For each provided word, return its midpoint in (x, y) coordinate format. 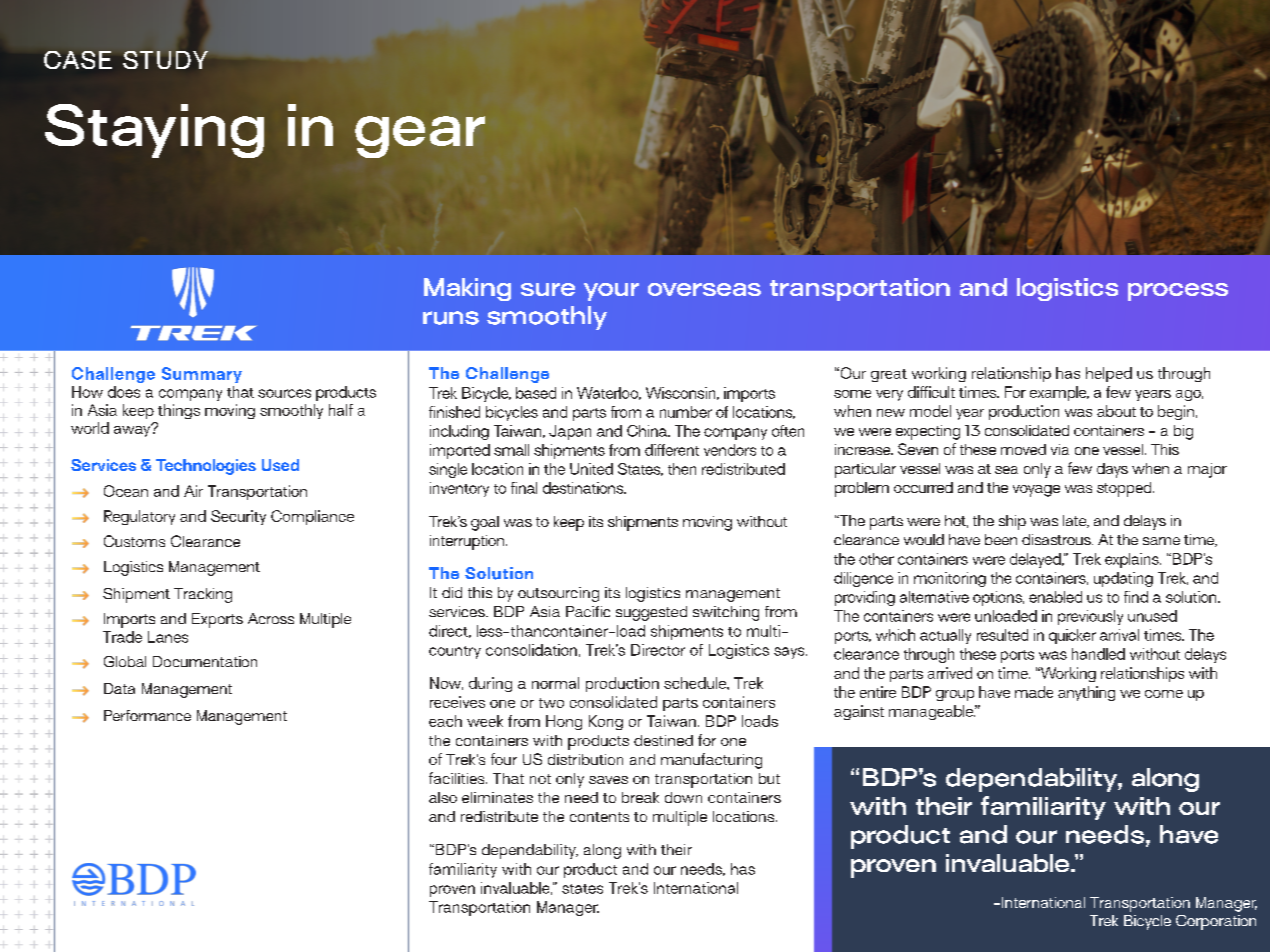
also (443, 797)
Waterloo (609, 393)
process (1178, 292)
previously (1090, 617)
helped (1109, 374)
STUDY (165, 60)
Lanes (168, 637)
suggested (651, 613)
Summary (202, 375)
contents (599, 817)
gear (420, 137)
